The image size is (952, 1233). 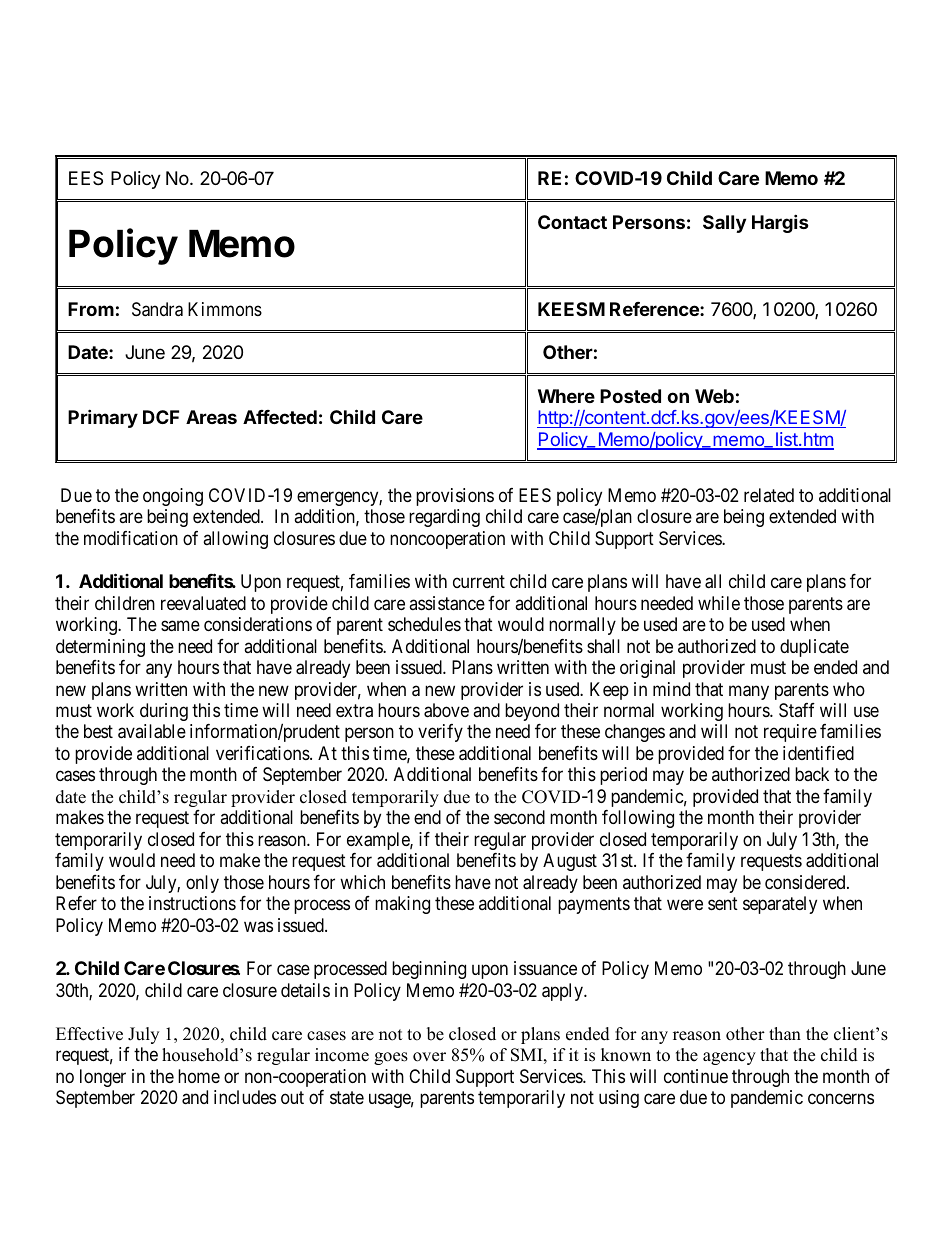 I want to click on Sandra, so click(x=157, y=309).
